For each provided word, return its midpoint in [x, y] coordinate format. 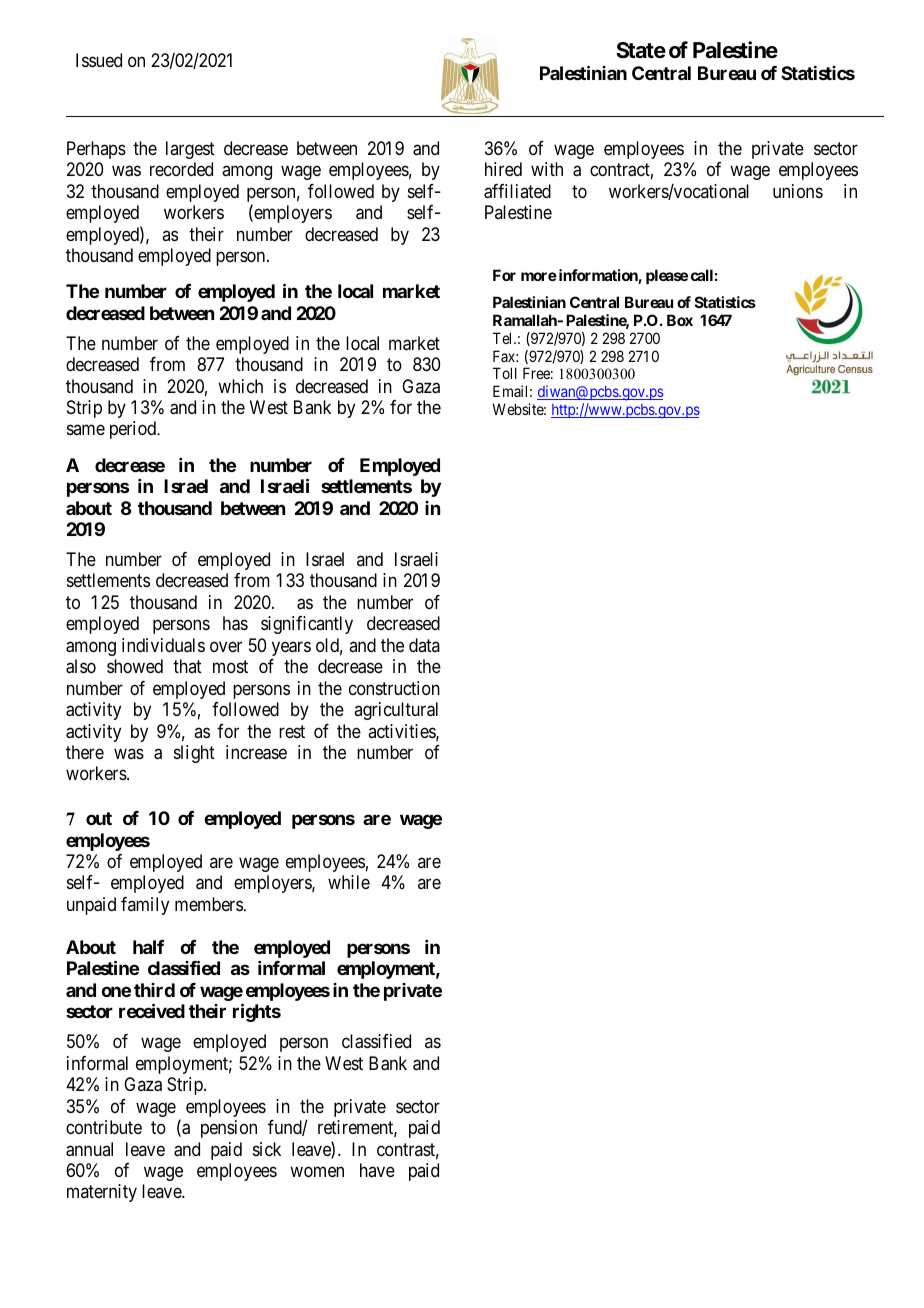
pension [229, 1129]
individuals [163, 645]
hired [503, 169]
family [145, 906]
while [349, 882]
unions [798, 191]
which [240, 386]
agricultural [396, 711]
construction [394, 688]
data [424, 645]
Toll [505, 373]
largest [190, 150]
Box [680, 320]
